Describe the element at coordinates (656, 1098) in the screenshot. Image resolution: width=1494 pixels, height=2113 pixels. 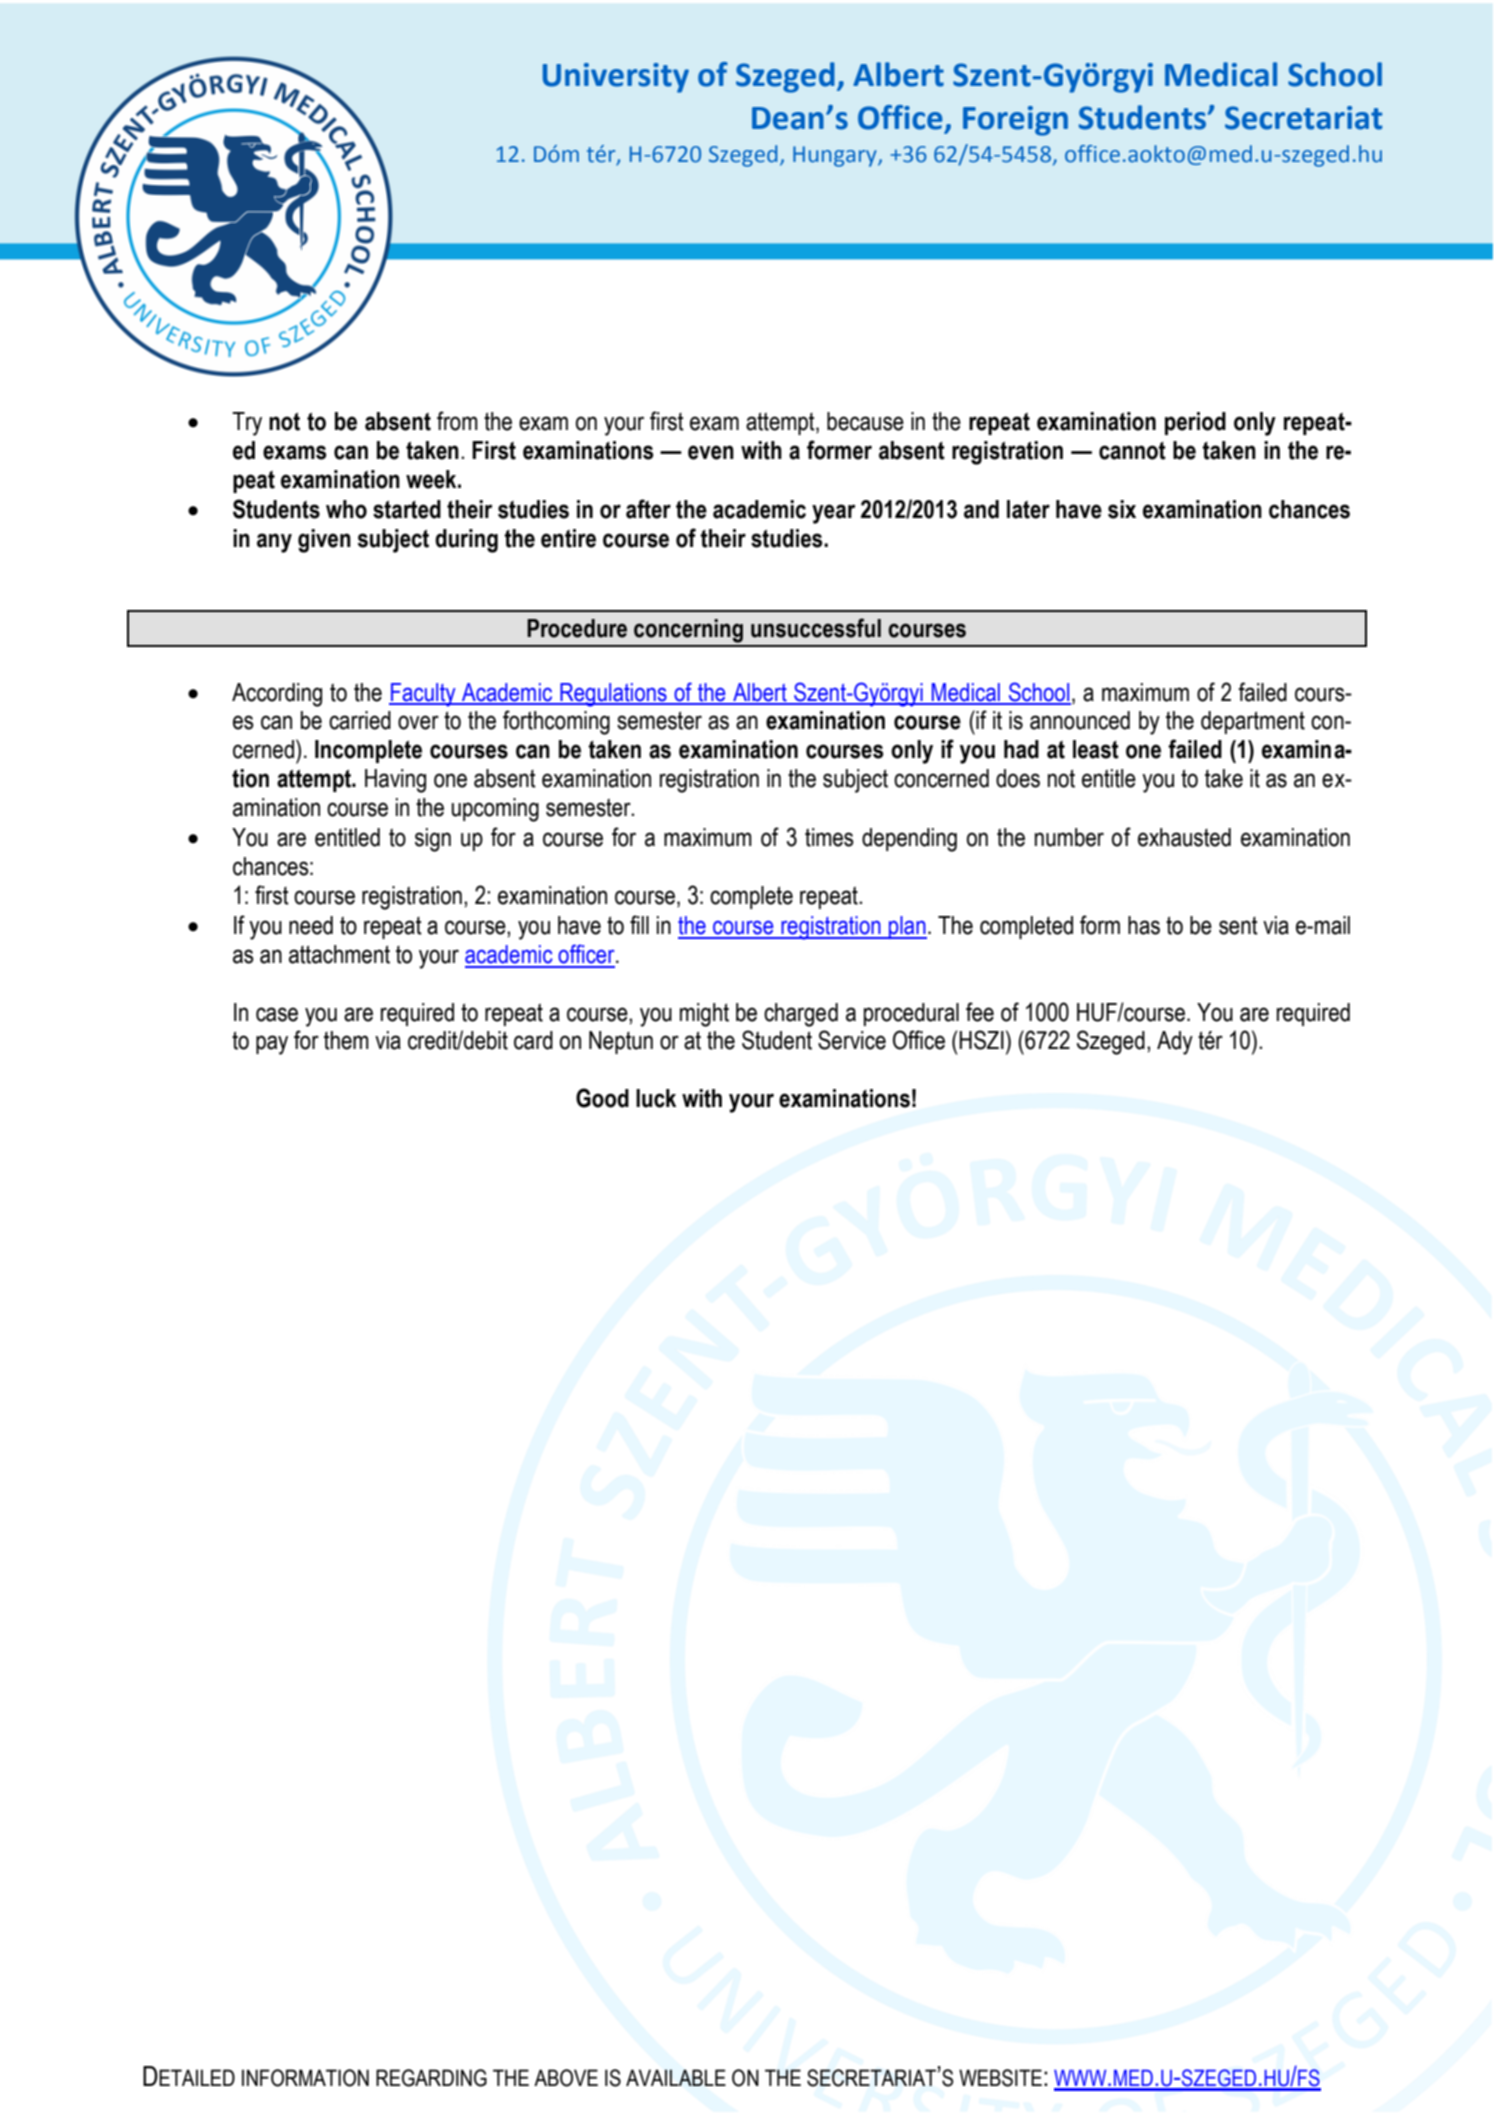
I see `luck` at that location.
